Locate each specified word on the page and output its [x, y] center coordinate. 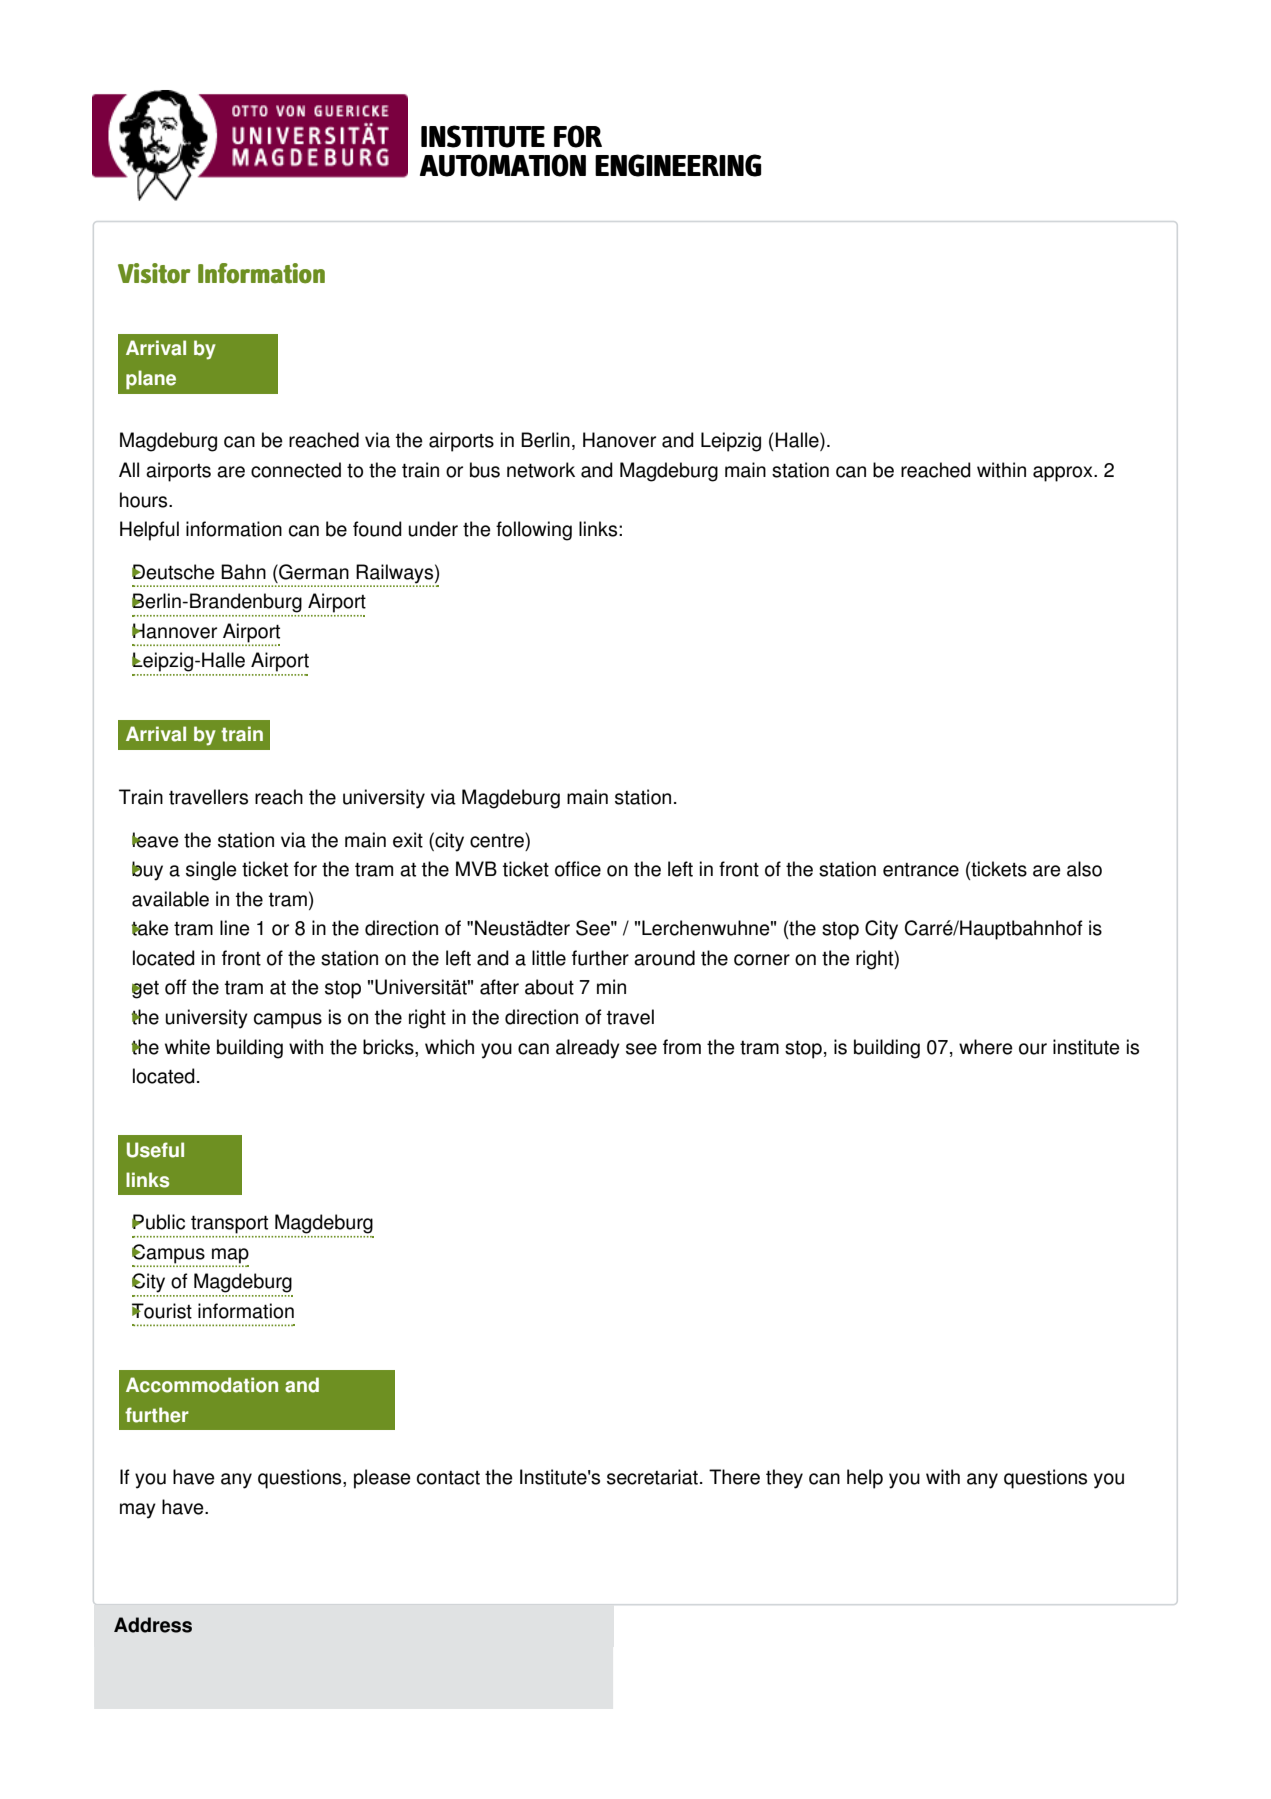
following [534, 531]
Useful [155, 1150]
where [986, 1047]
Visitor [154, 273]
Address [153, 1625]
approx [1064, 474]
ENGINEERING [678, 165]
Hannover [174, 631]
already [588, 1049]
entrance [921, 870]
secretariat [652, 1477]
